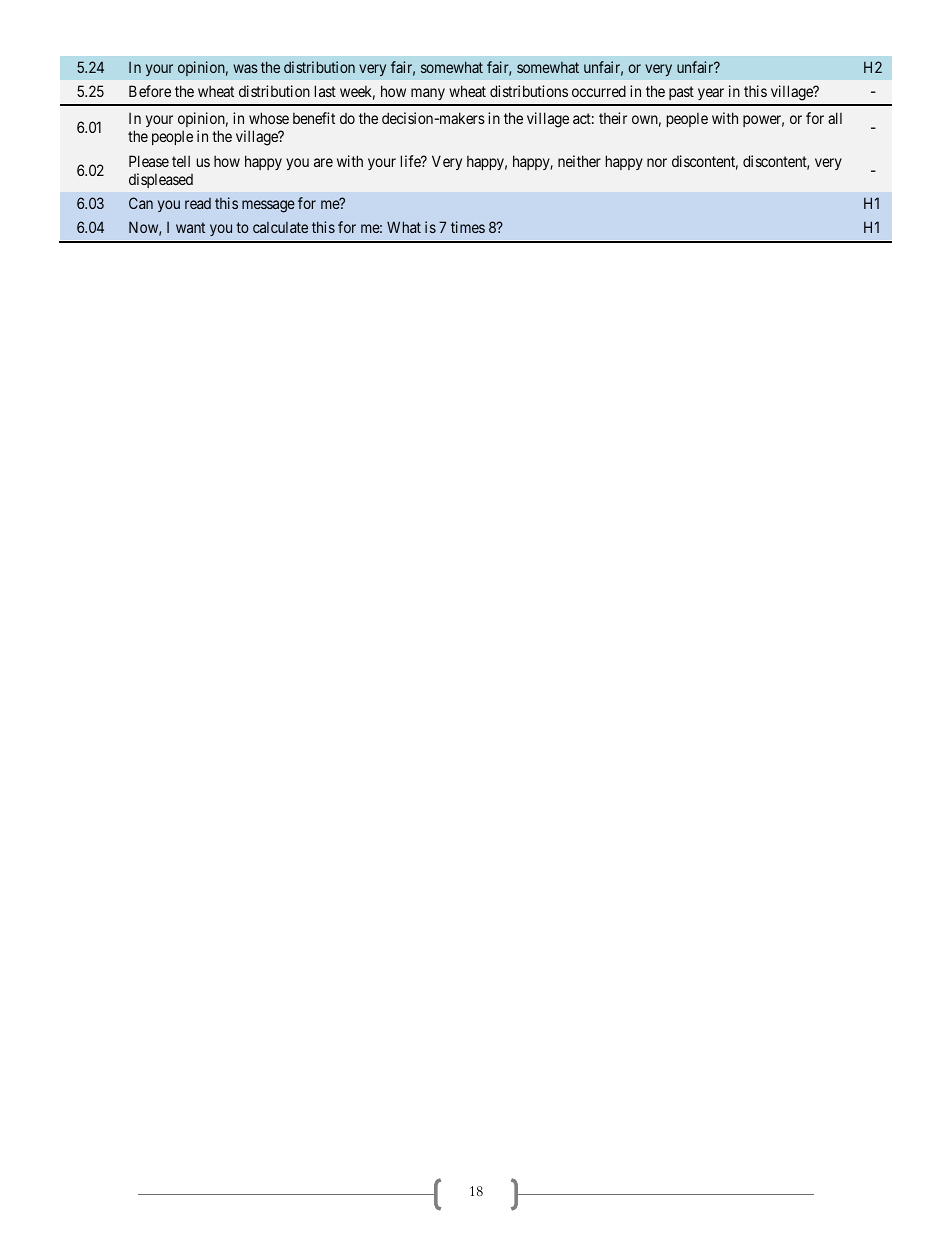  Describe the element at coordinates (269, 118) in the document. I see `whose` at that location.
